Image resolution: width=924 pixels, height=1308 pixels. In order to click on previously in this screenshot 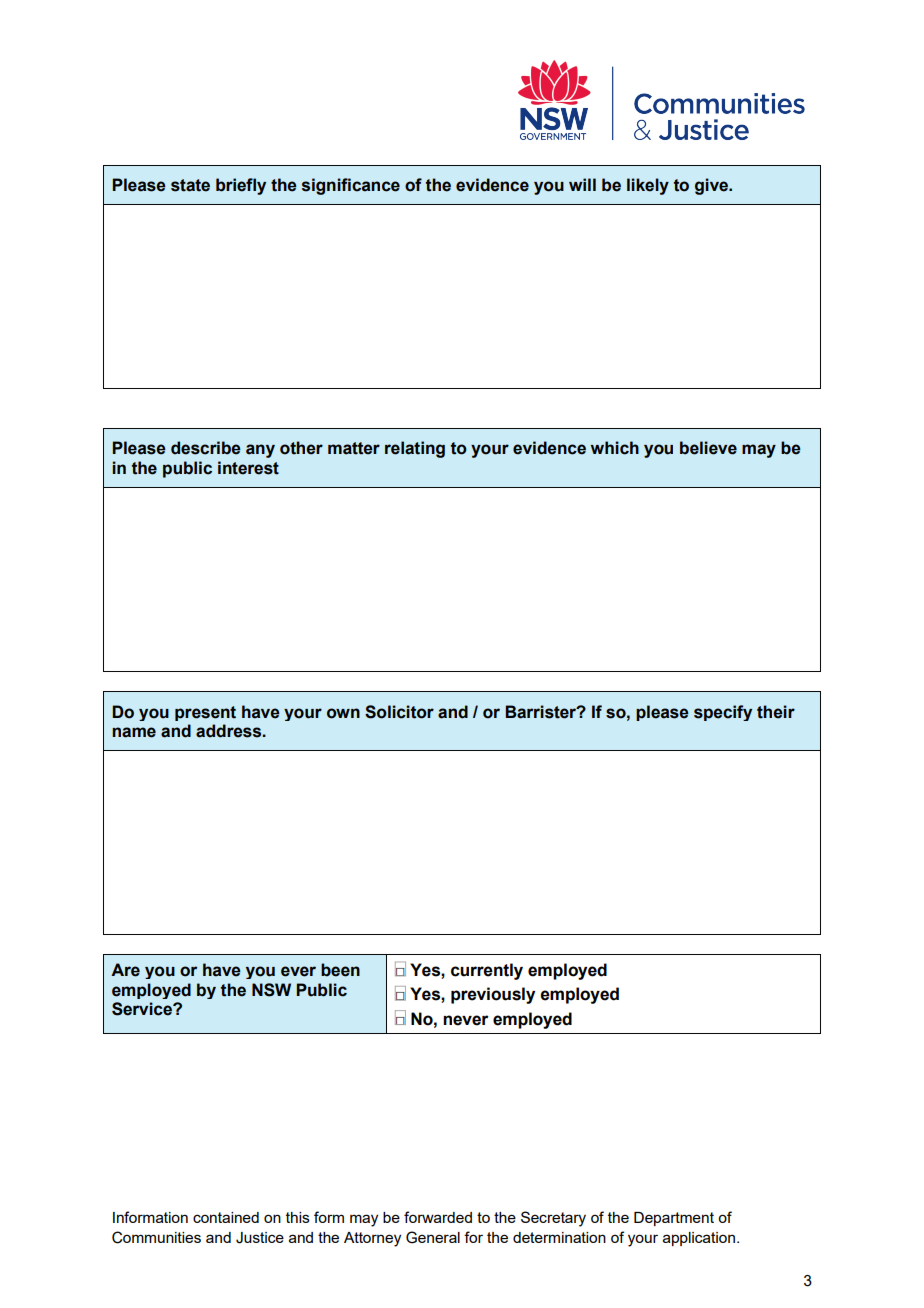, I will do `click(493, 995)`.
